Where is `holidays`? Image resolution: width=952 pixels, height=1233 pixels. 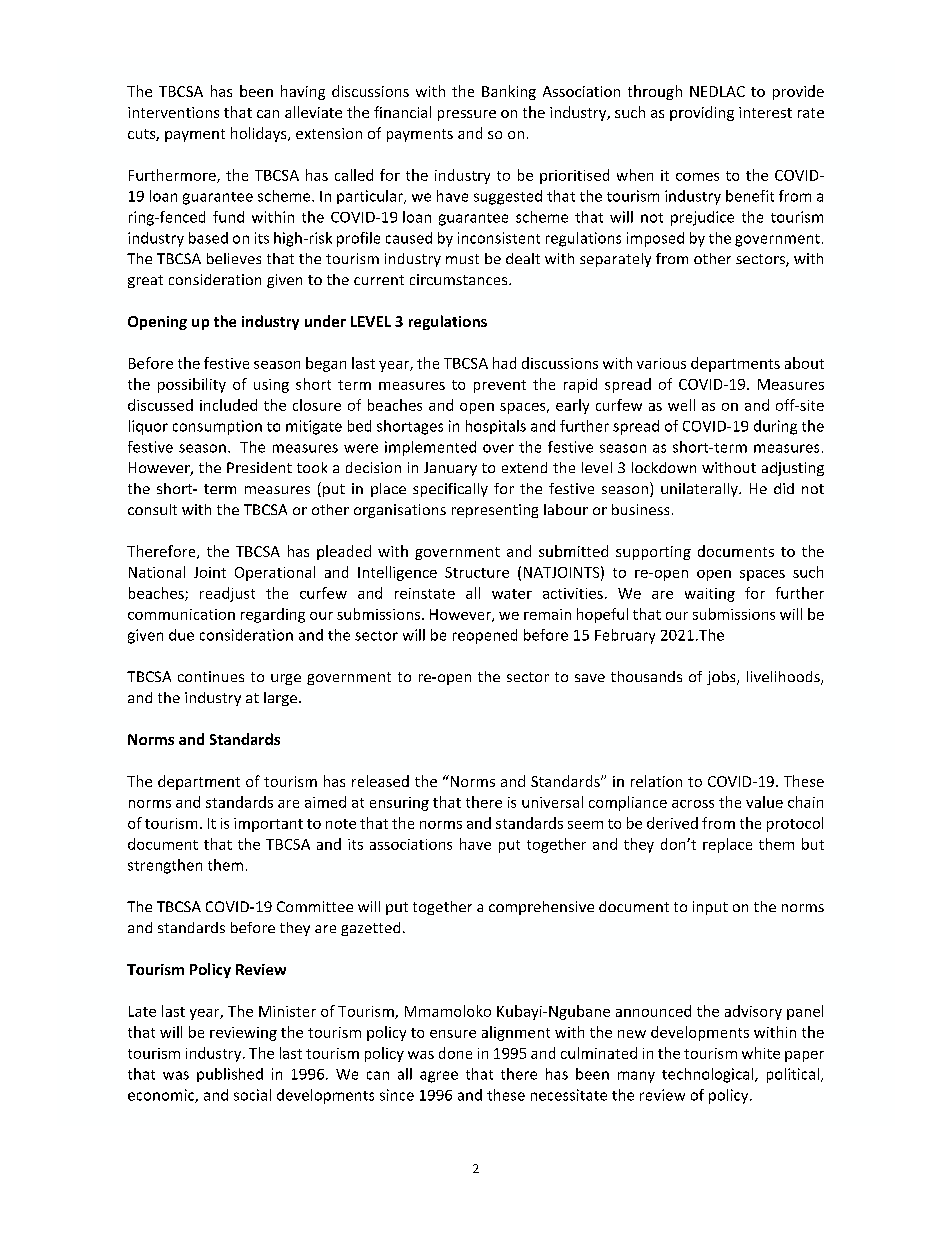 holidays is located at coordinates (260, 134).
